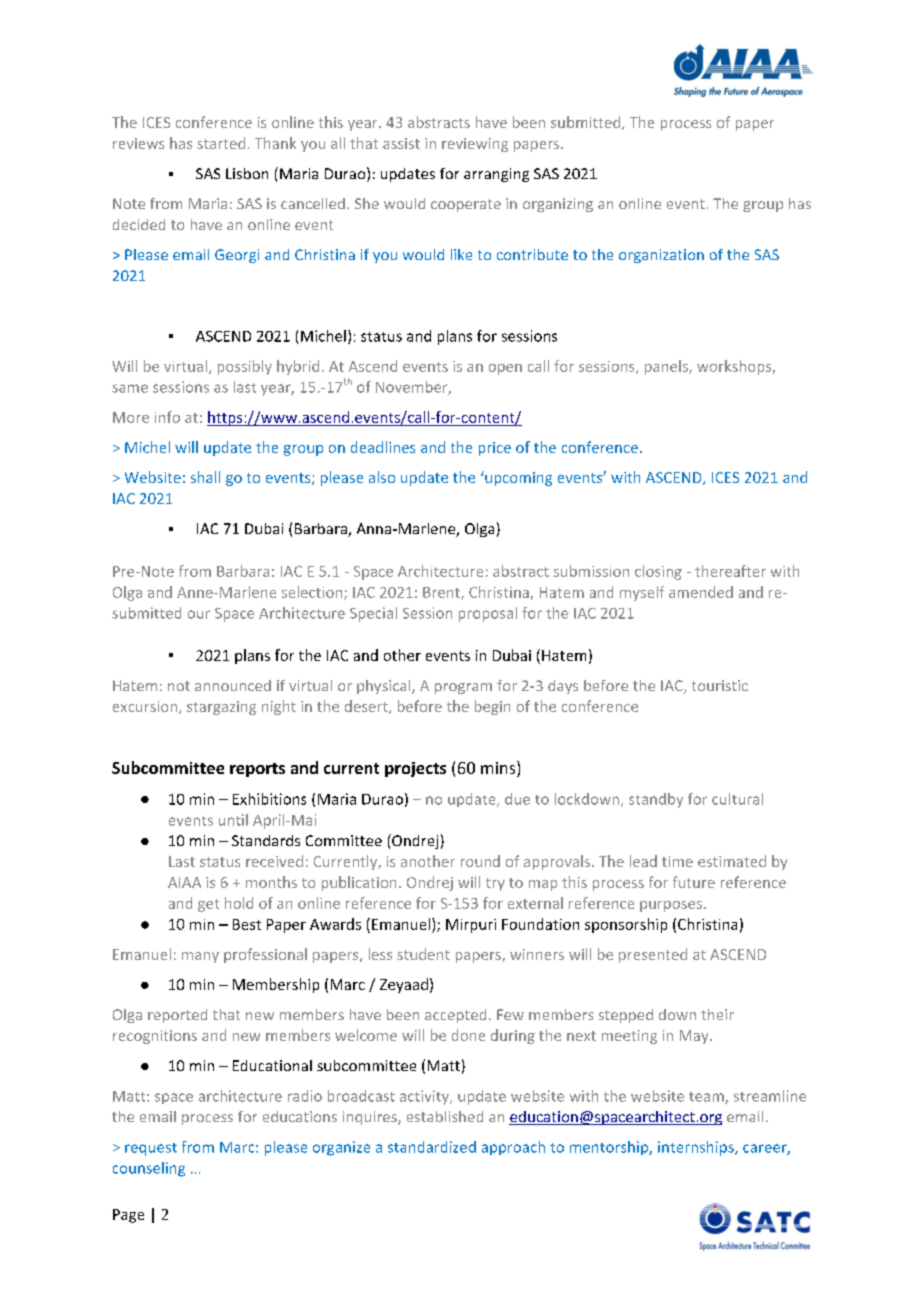  I want to click on counseling, so click(149, 1169).
